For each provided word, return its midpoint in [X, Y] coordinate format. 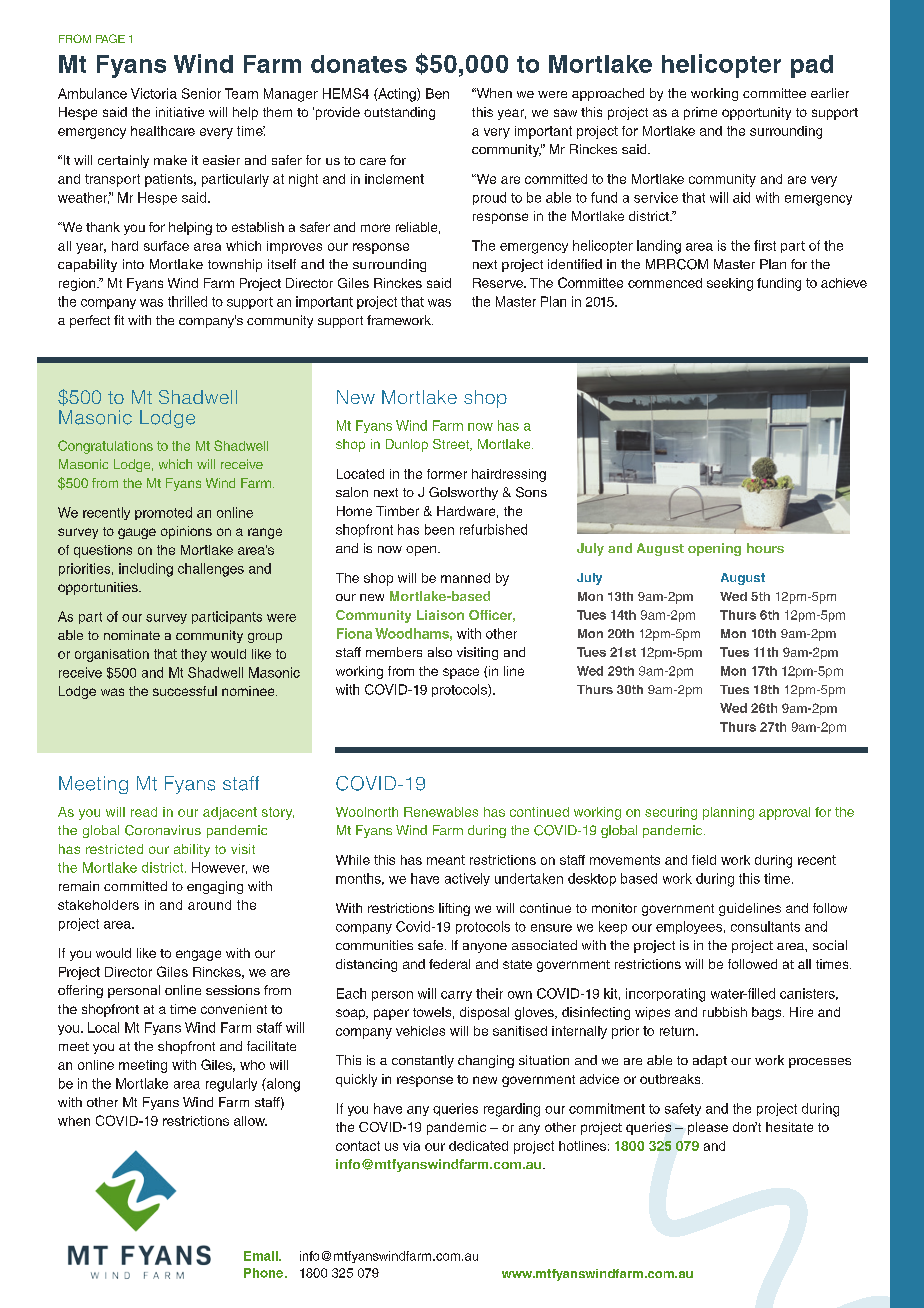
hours [765, 548]
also [440, 652]
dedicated [478, 1146]
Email [262, 1256]
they [194, 655]
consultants [765, 926]
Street [452, 445]
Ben [437, 93]
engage [198, 955]
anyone [485, 948]
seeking [730, 284]
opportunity [756, 113]
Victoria [154, 93]
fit [119, 320]
